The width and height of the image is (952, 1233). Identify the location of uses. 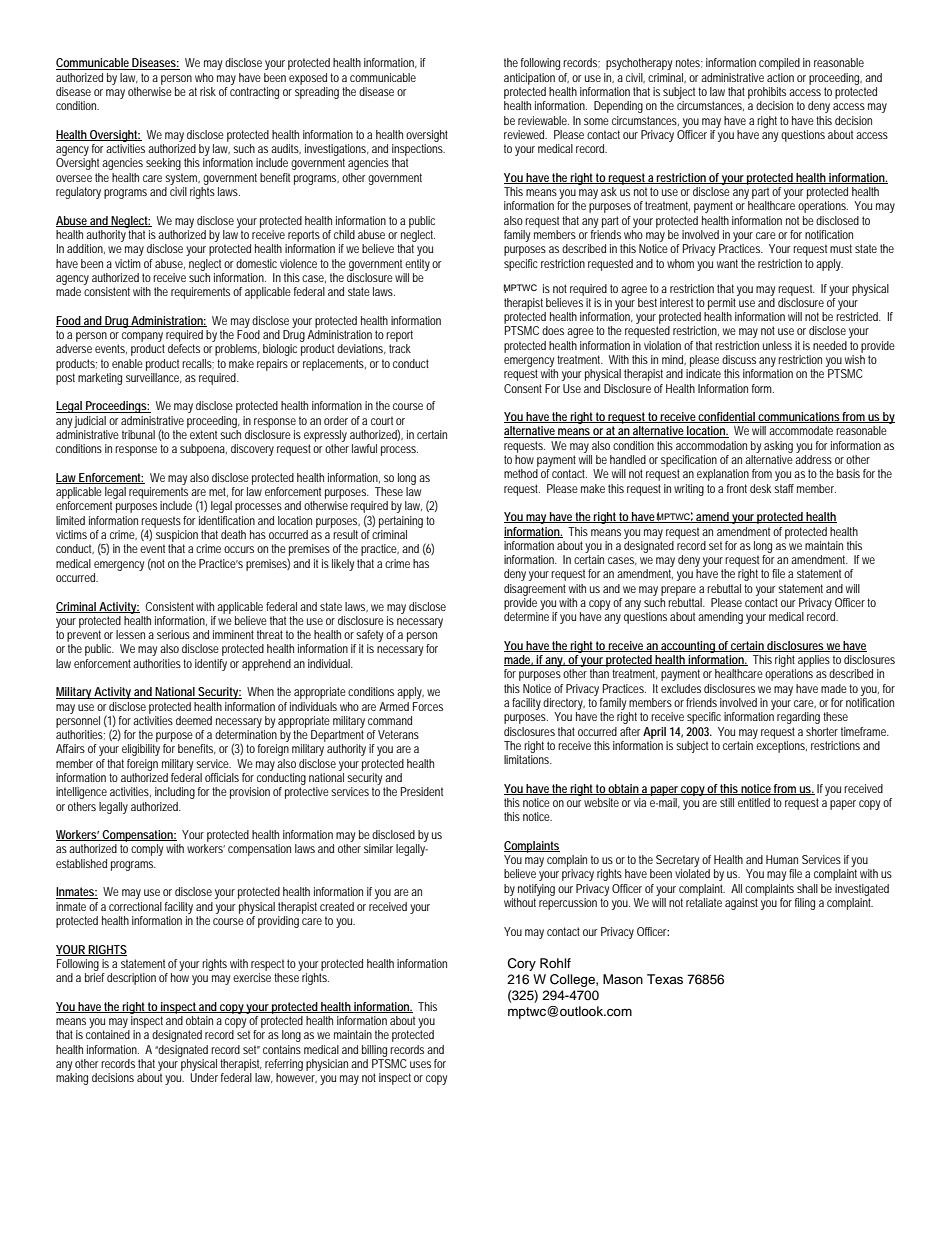
(420, 1064).
